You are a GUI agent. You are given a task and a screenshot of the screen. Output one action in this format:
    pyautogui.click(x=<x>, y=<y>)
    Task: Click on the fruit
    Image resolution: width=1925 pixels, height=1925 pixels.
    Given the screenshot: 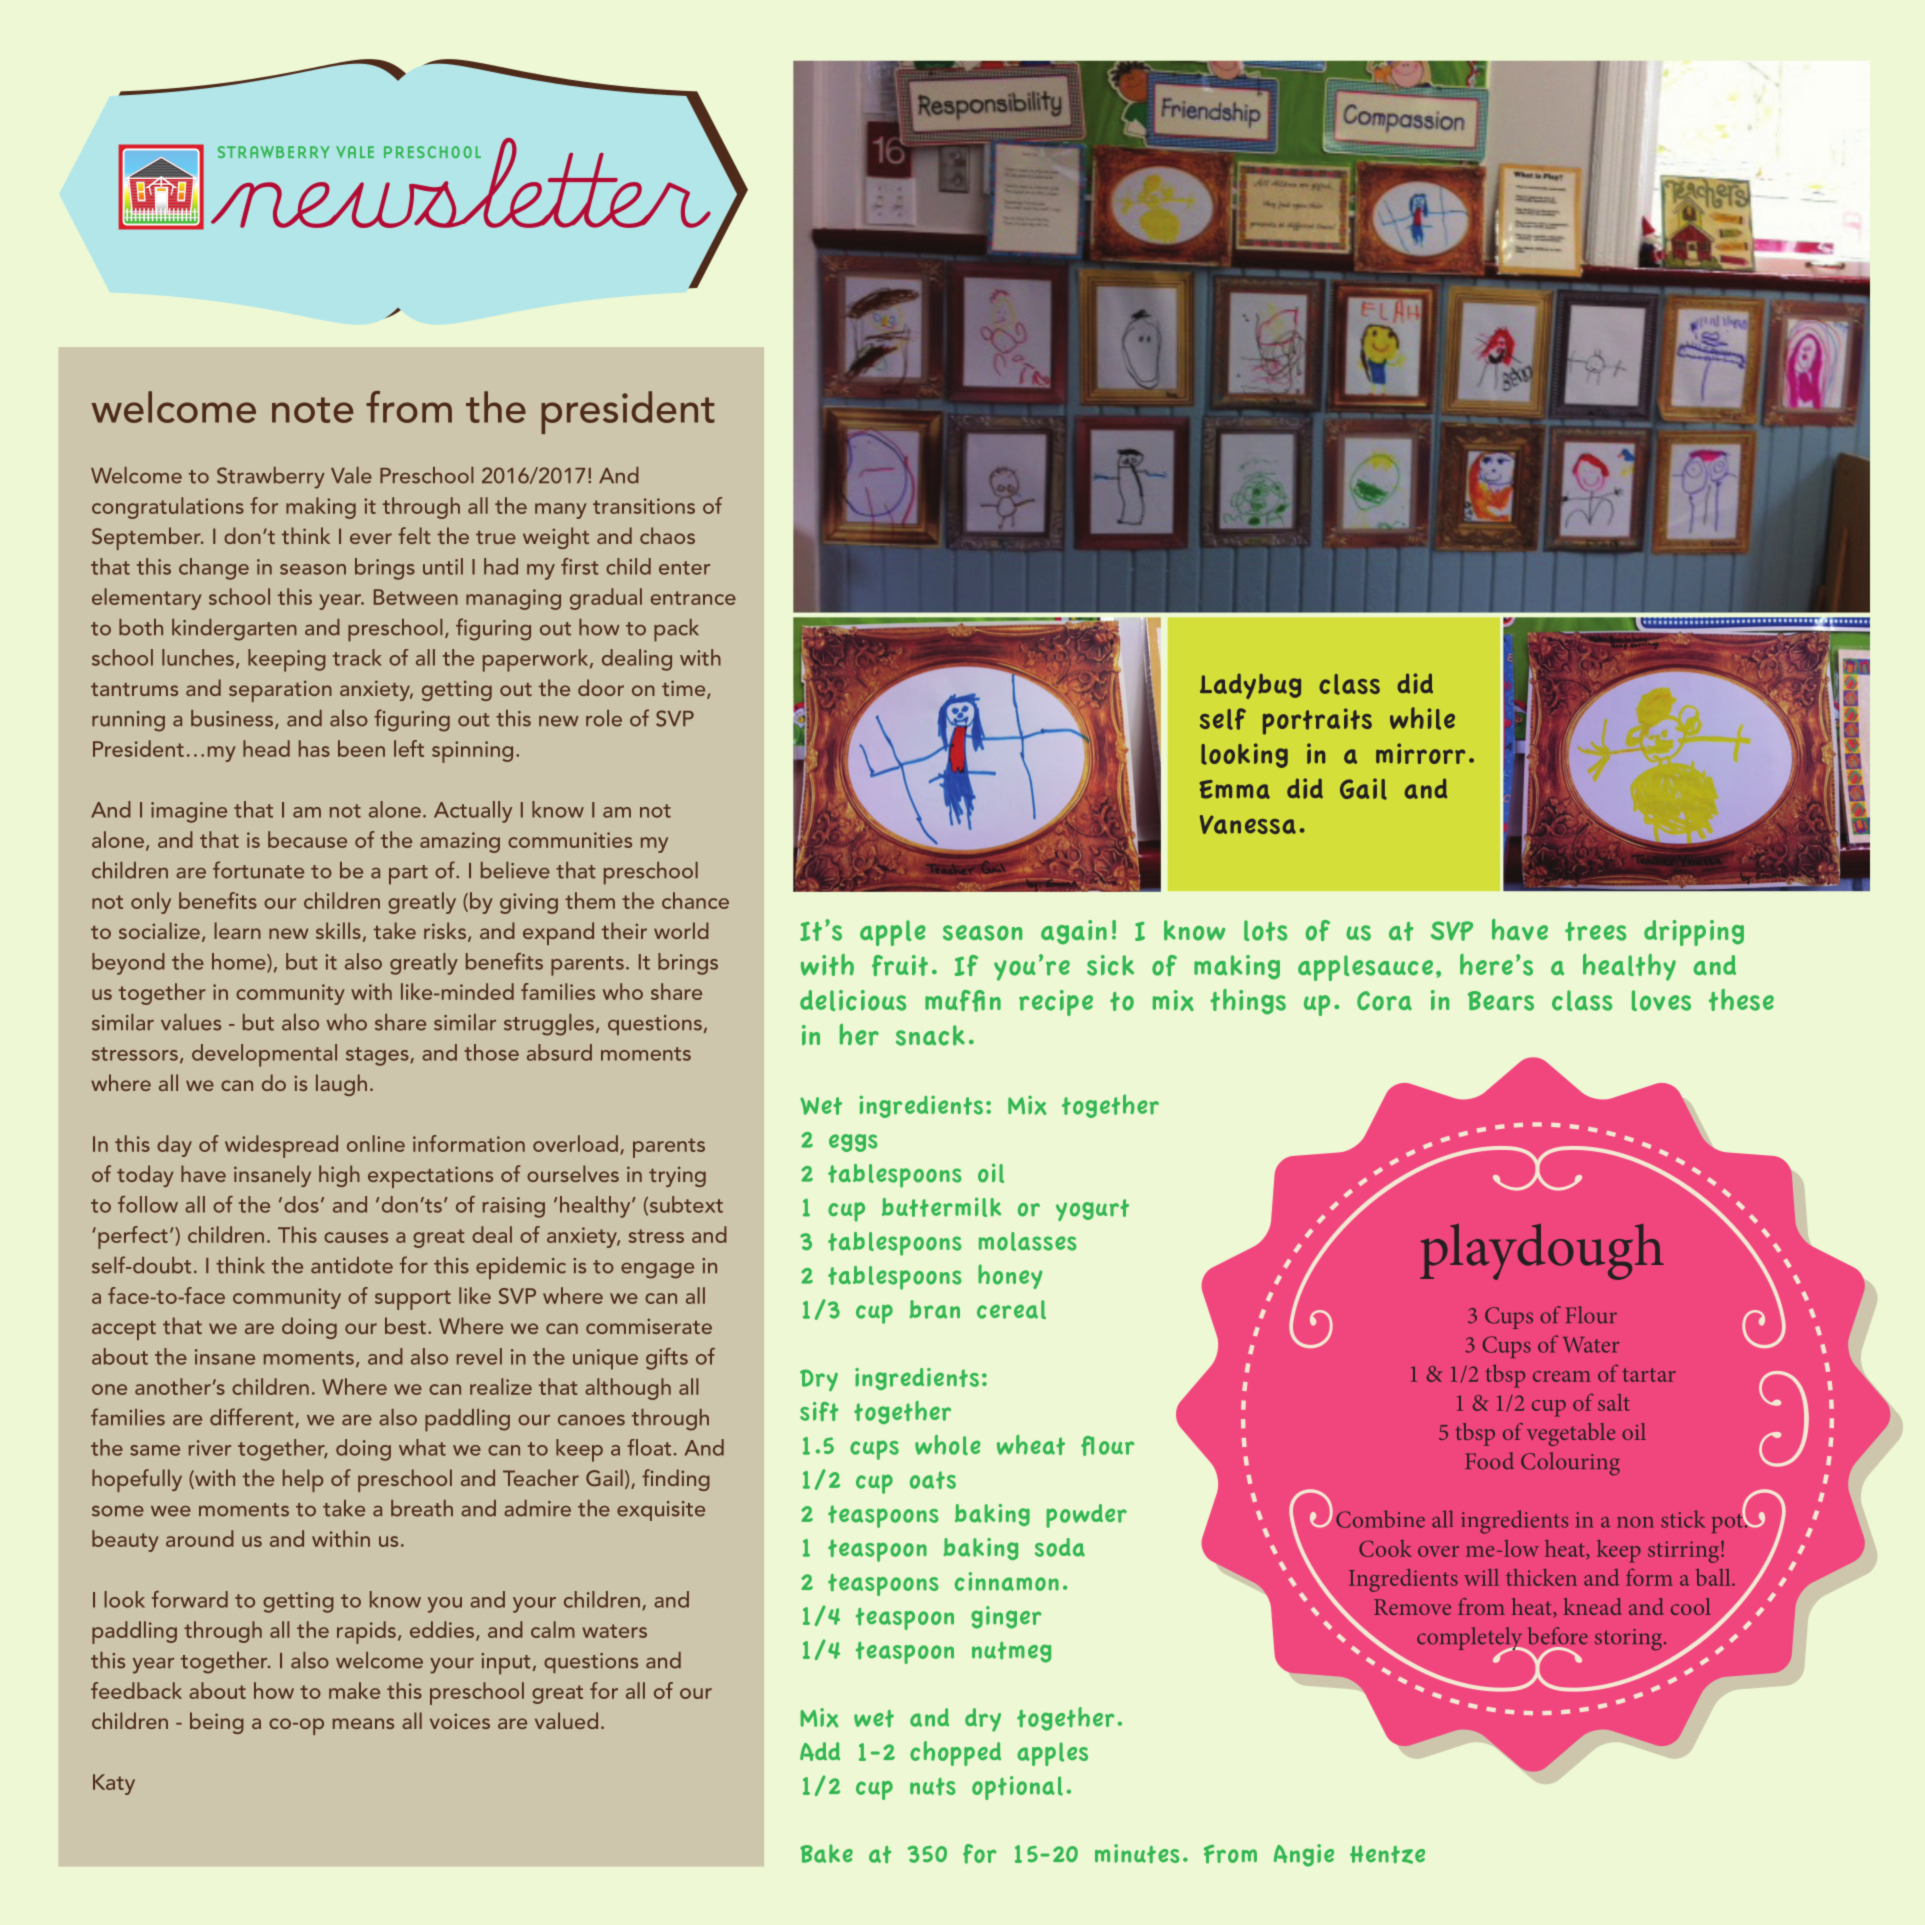 What is the action you would take?
    pyautogui.click(x=900, y=965)
